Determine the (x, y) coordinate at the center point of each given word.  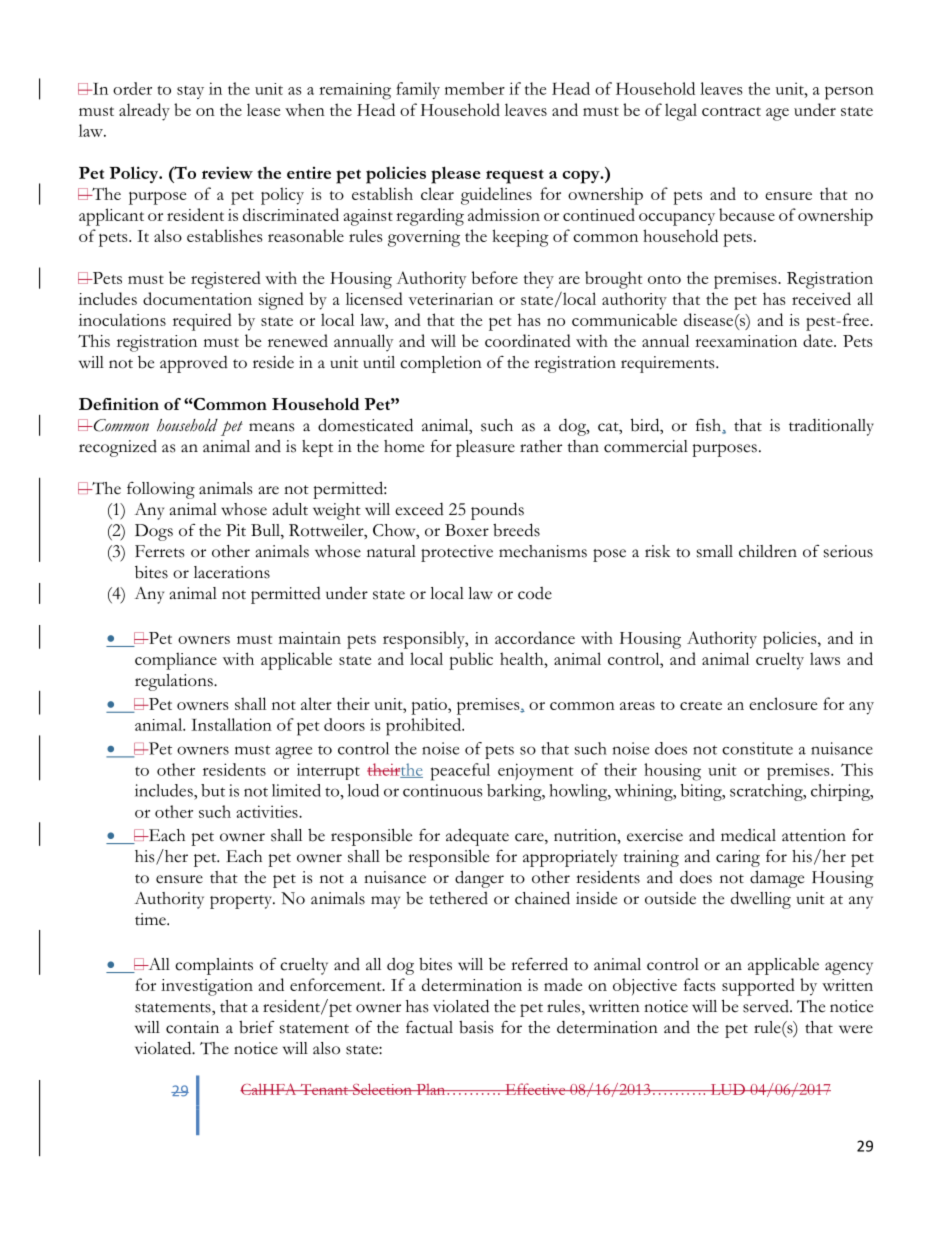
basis (476, 1027)
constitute (757, 748)
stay (190, 92)
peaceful (460, 772)
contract (731, 111)
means (271, 427)
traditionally (831, 427)
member (475, 88)
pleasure (485, 448)
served (767, 1006)
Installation (231, 724)
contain (192, 1027)
